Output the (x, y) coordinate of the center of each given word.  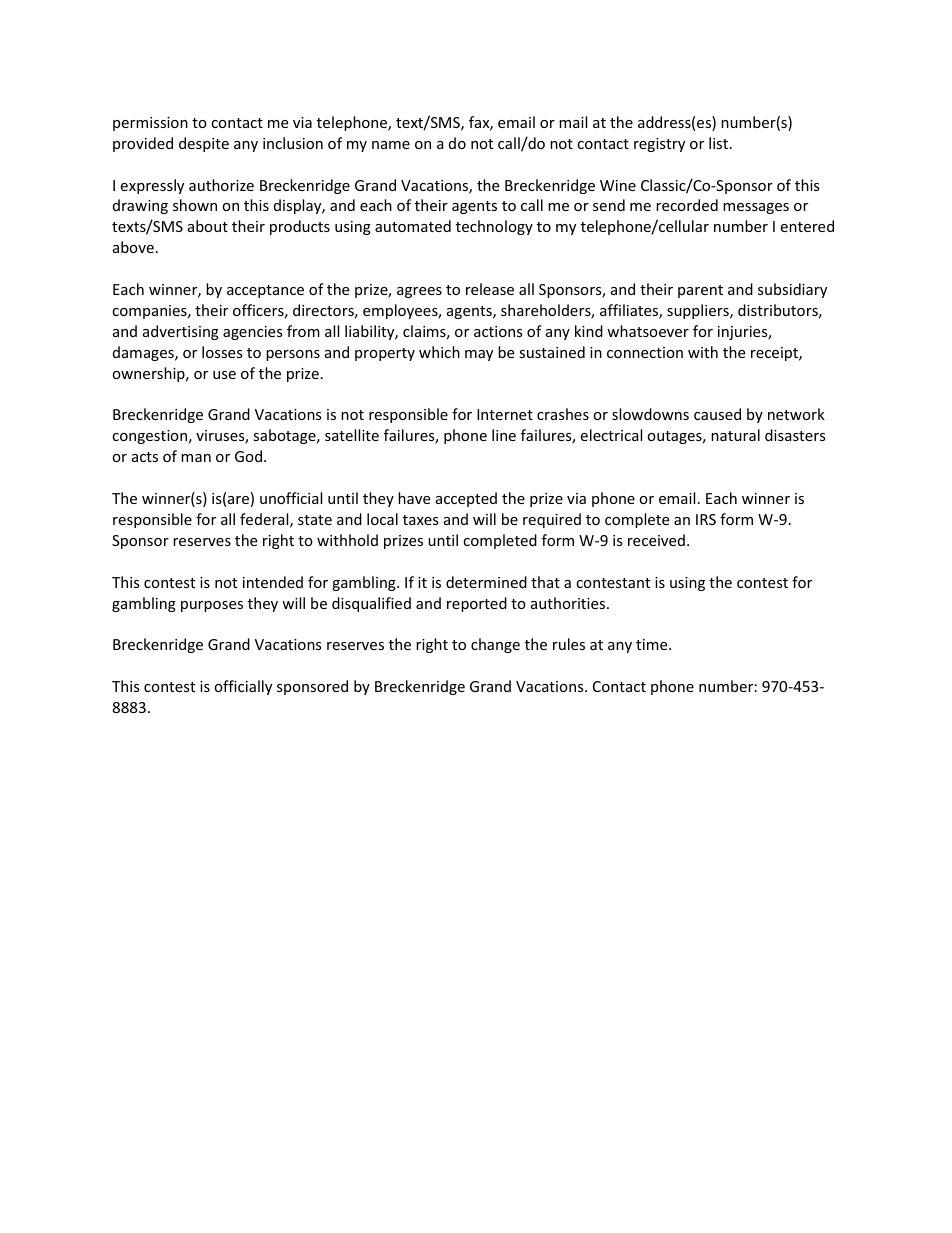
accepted (466, 499)
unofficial (291, 498)
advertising (181, 332)
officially (243, 687)
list (720, 143)
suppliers (699, 311)
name (391, 145)
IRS (706, 519)
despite (204, 144)
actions (498, 331)
